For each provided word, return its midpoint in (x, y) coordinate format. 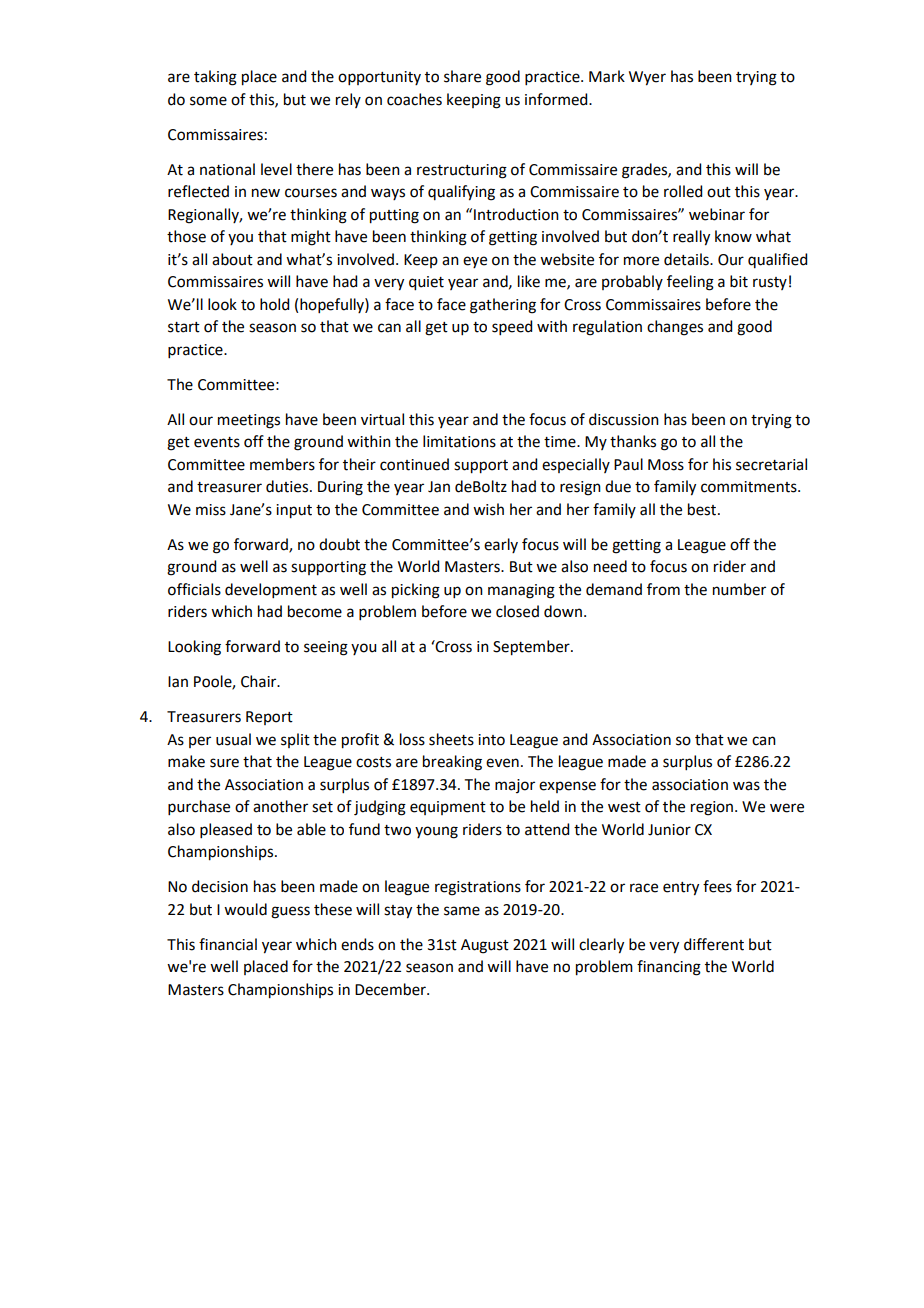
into (491, 740)
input (294, 511)
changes (675, 328)
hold (274, 304)
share (462, 76)
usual (233, 739)
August (485, 946)
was (746, 786)
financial (228, 944)
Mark (607, 76)
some (208, 101)
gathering (503, 306)
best (703, 509)
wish (488, 509)
